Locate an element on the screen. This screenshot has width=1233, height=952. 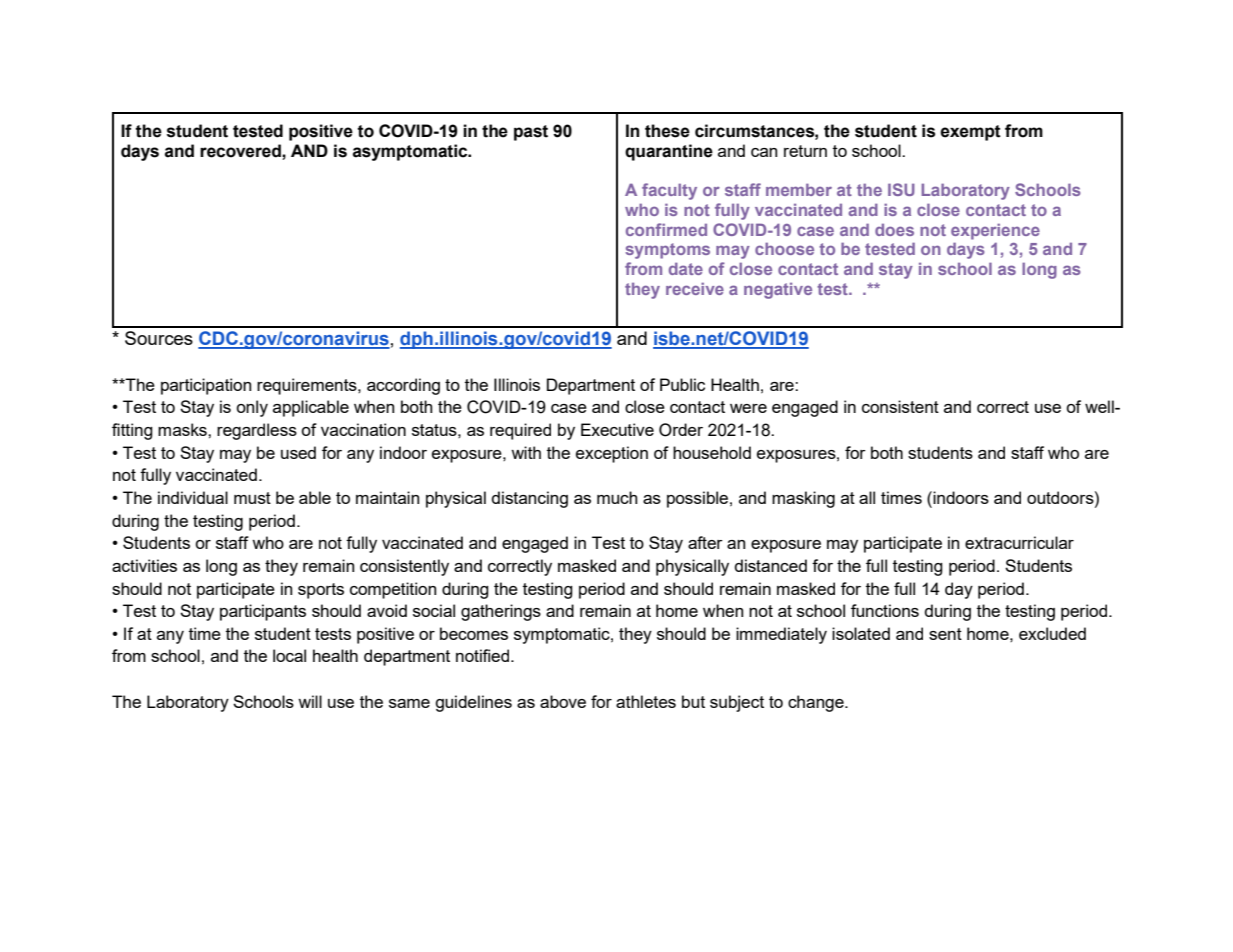
Executive is located at coordinates (617, 429).
